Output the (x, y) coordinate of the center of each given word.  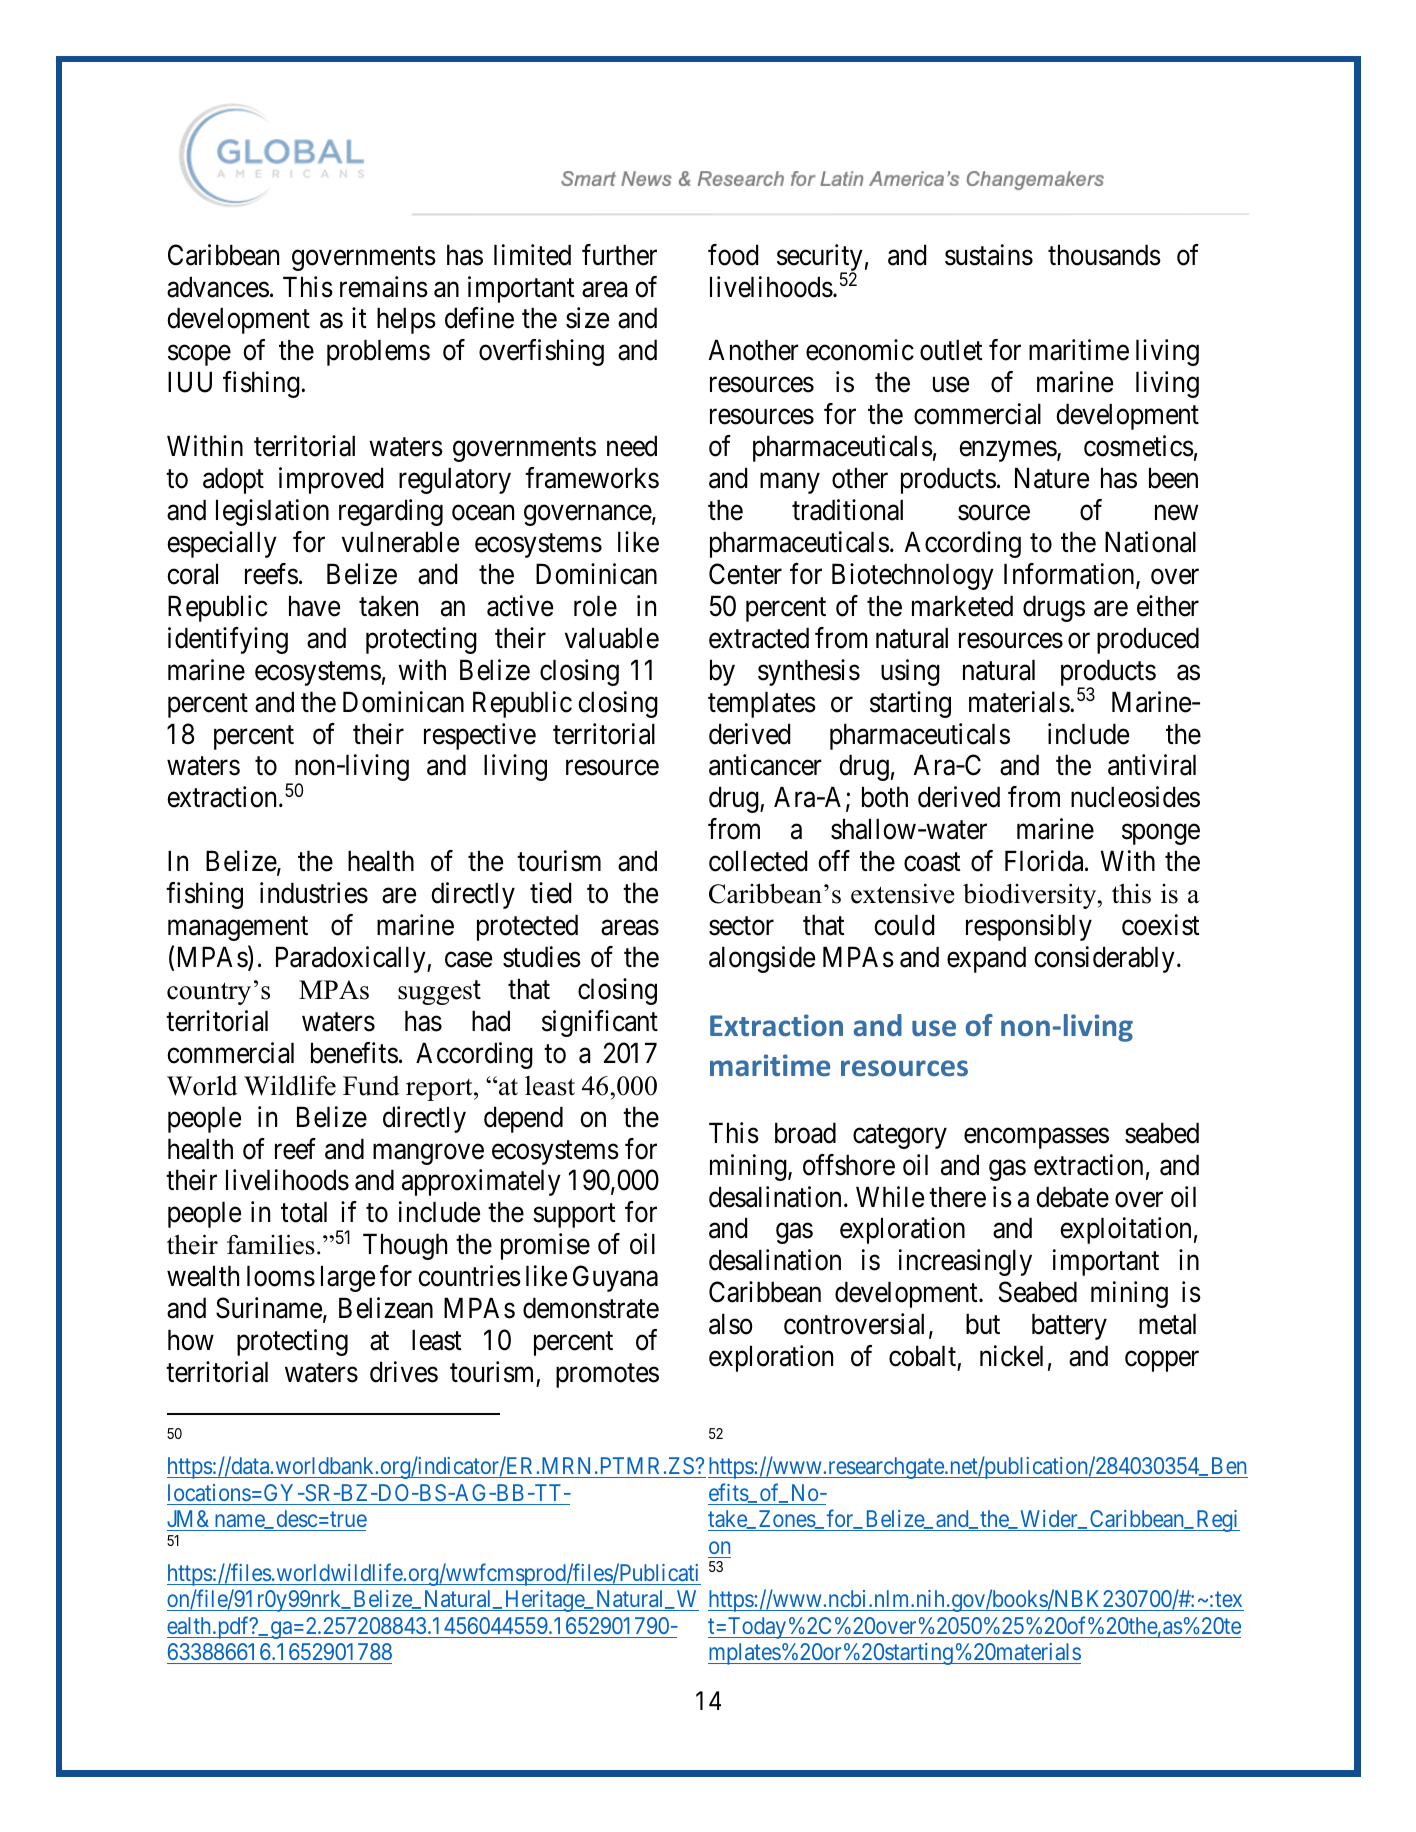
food (733, 255)
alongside (762, 959)
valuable (612, 638)
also (731, 1324)
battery (1069, 1326)
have (314, 606)
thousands (1104, 255)
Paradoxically (352, 959)
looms (281, 1276)
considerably (1104, 959)
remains (384, 287)
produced (1148, 640)
